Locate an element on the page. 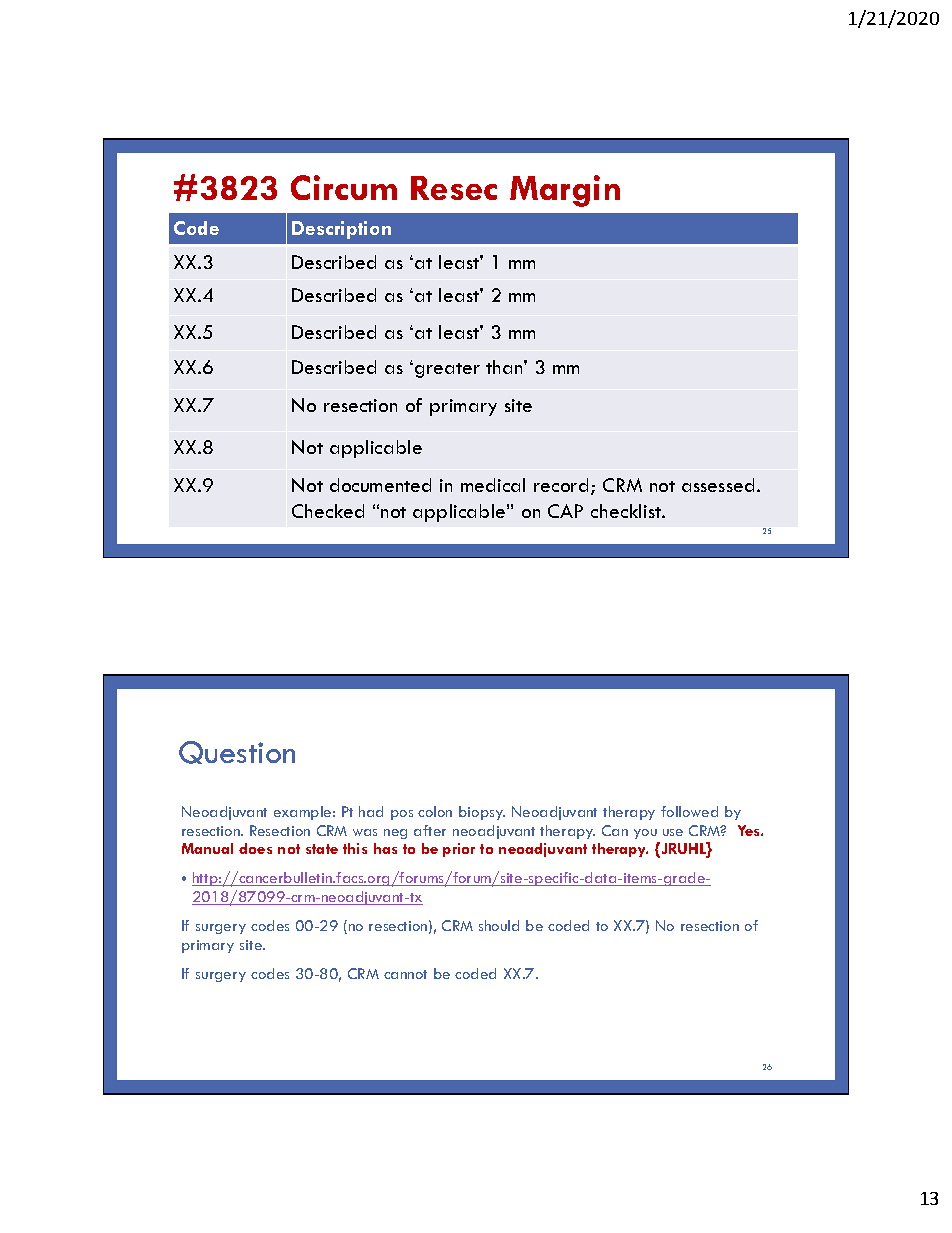 This document has width=952, height=1233. use is located at coordinates (673, 832).
